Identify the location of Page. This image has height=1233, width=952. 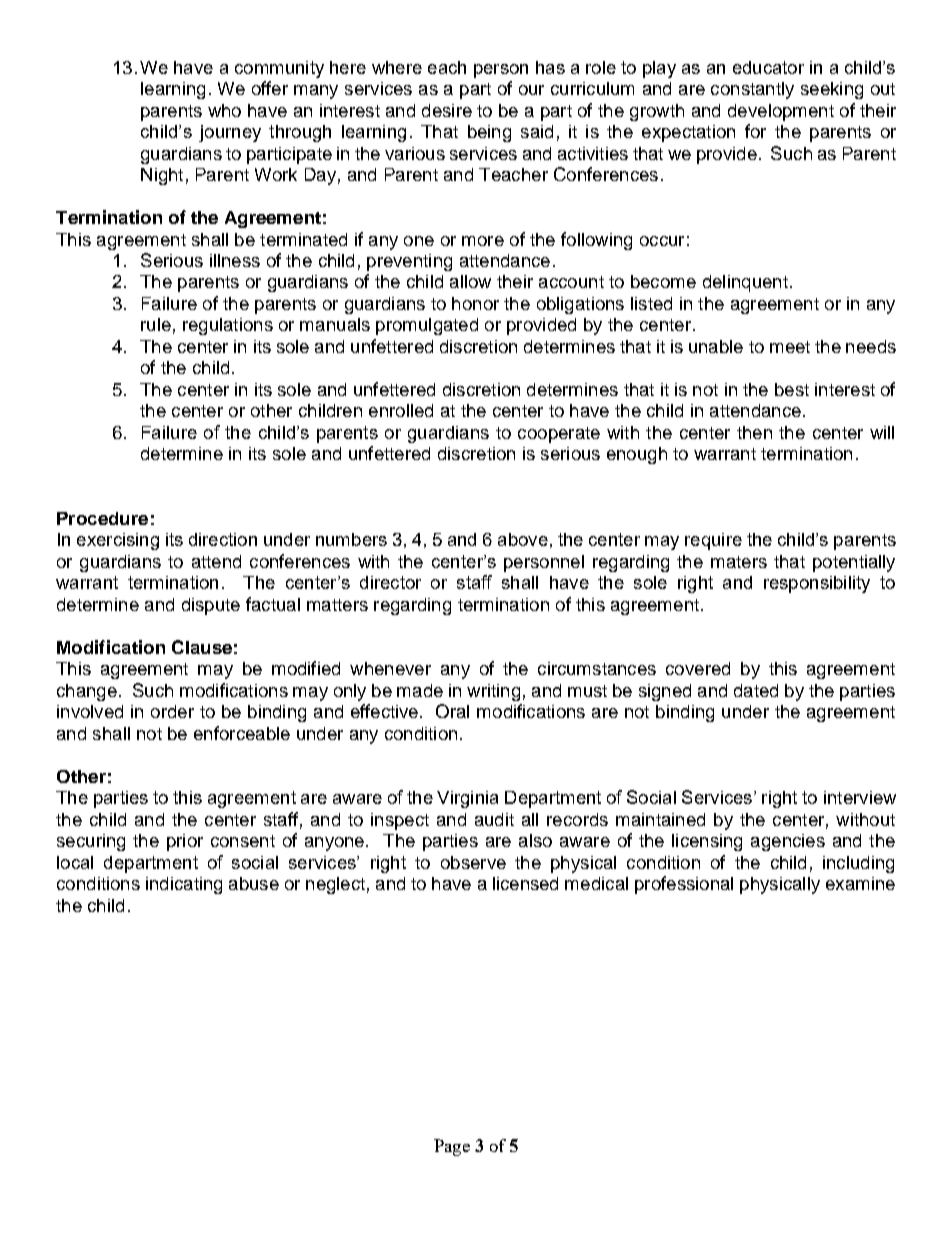
(452, 1147).
